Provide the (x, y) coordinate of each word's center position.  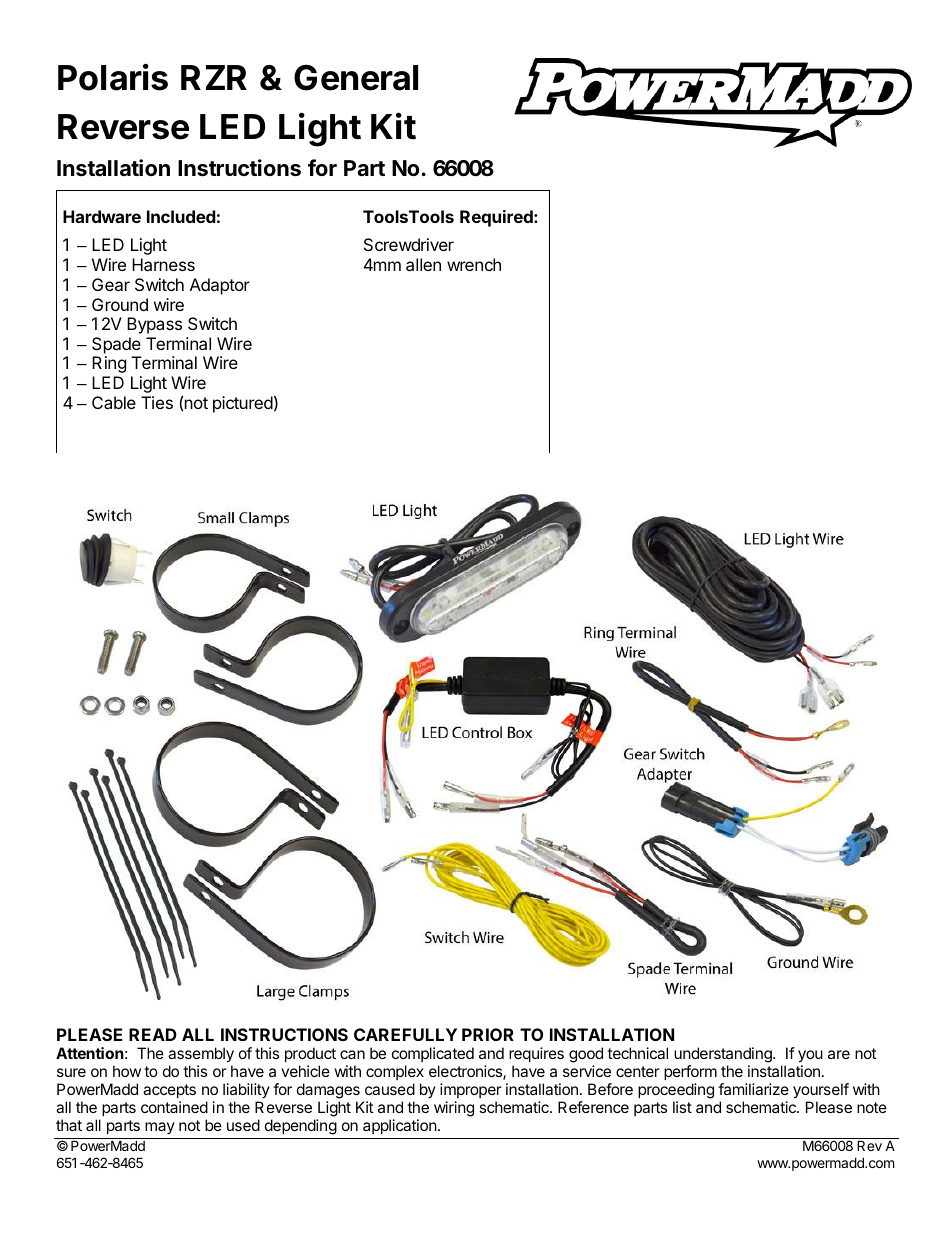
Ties (157, 402)
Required (497, 218)
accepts (169, 1091)
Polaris (113, 77)
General (356, 77)
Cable (114, 402)
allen (423, 264)
